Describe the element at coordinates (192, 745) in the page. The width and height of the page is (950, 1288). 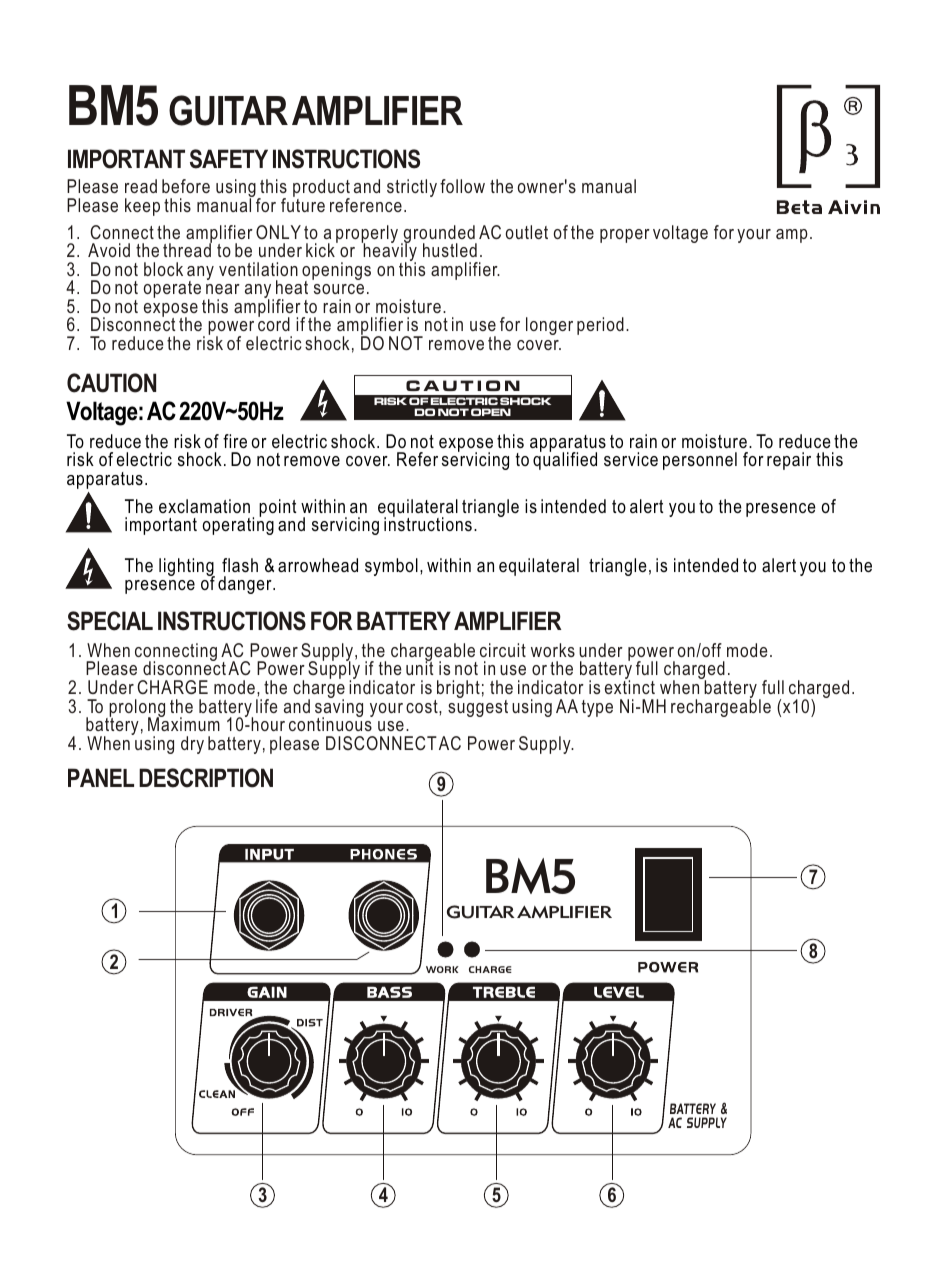
I see `dry` at that location.
